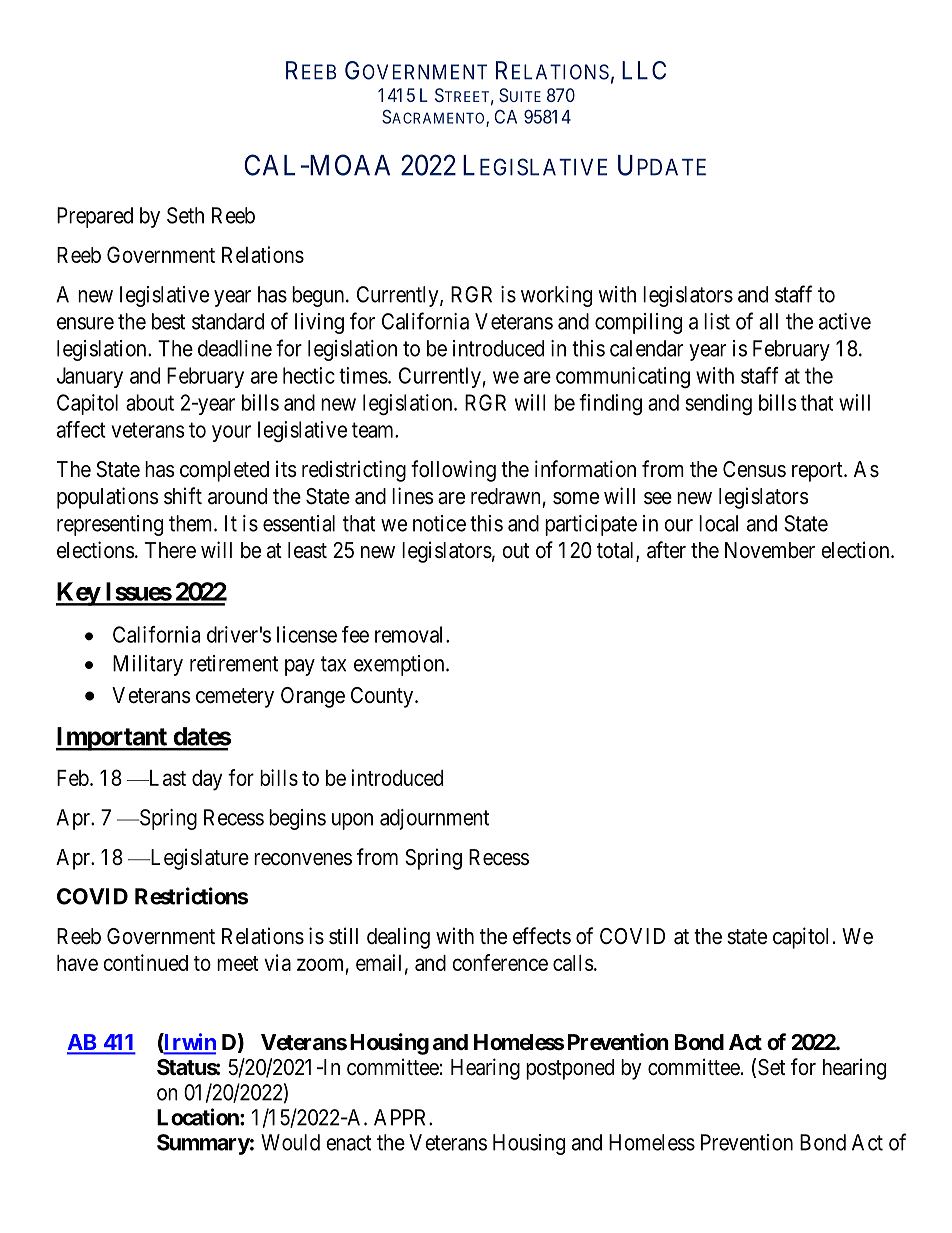  What do you see at coordinates (754, 469) in the screenshot?
I see `Census` at bounding box center [754, 469].
